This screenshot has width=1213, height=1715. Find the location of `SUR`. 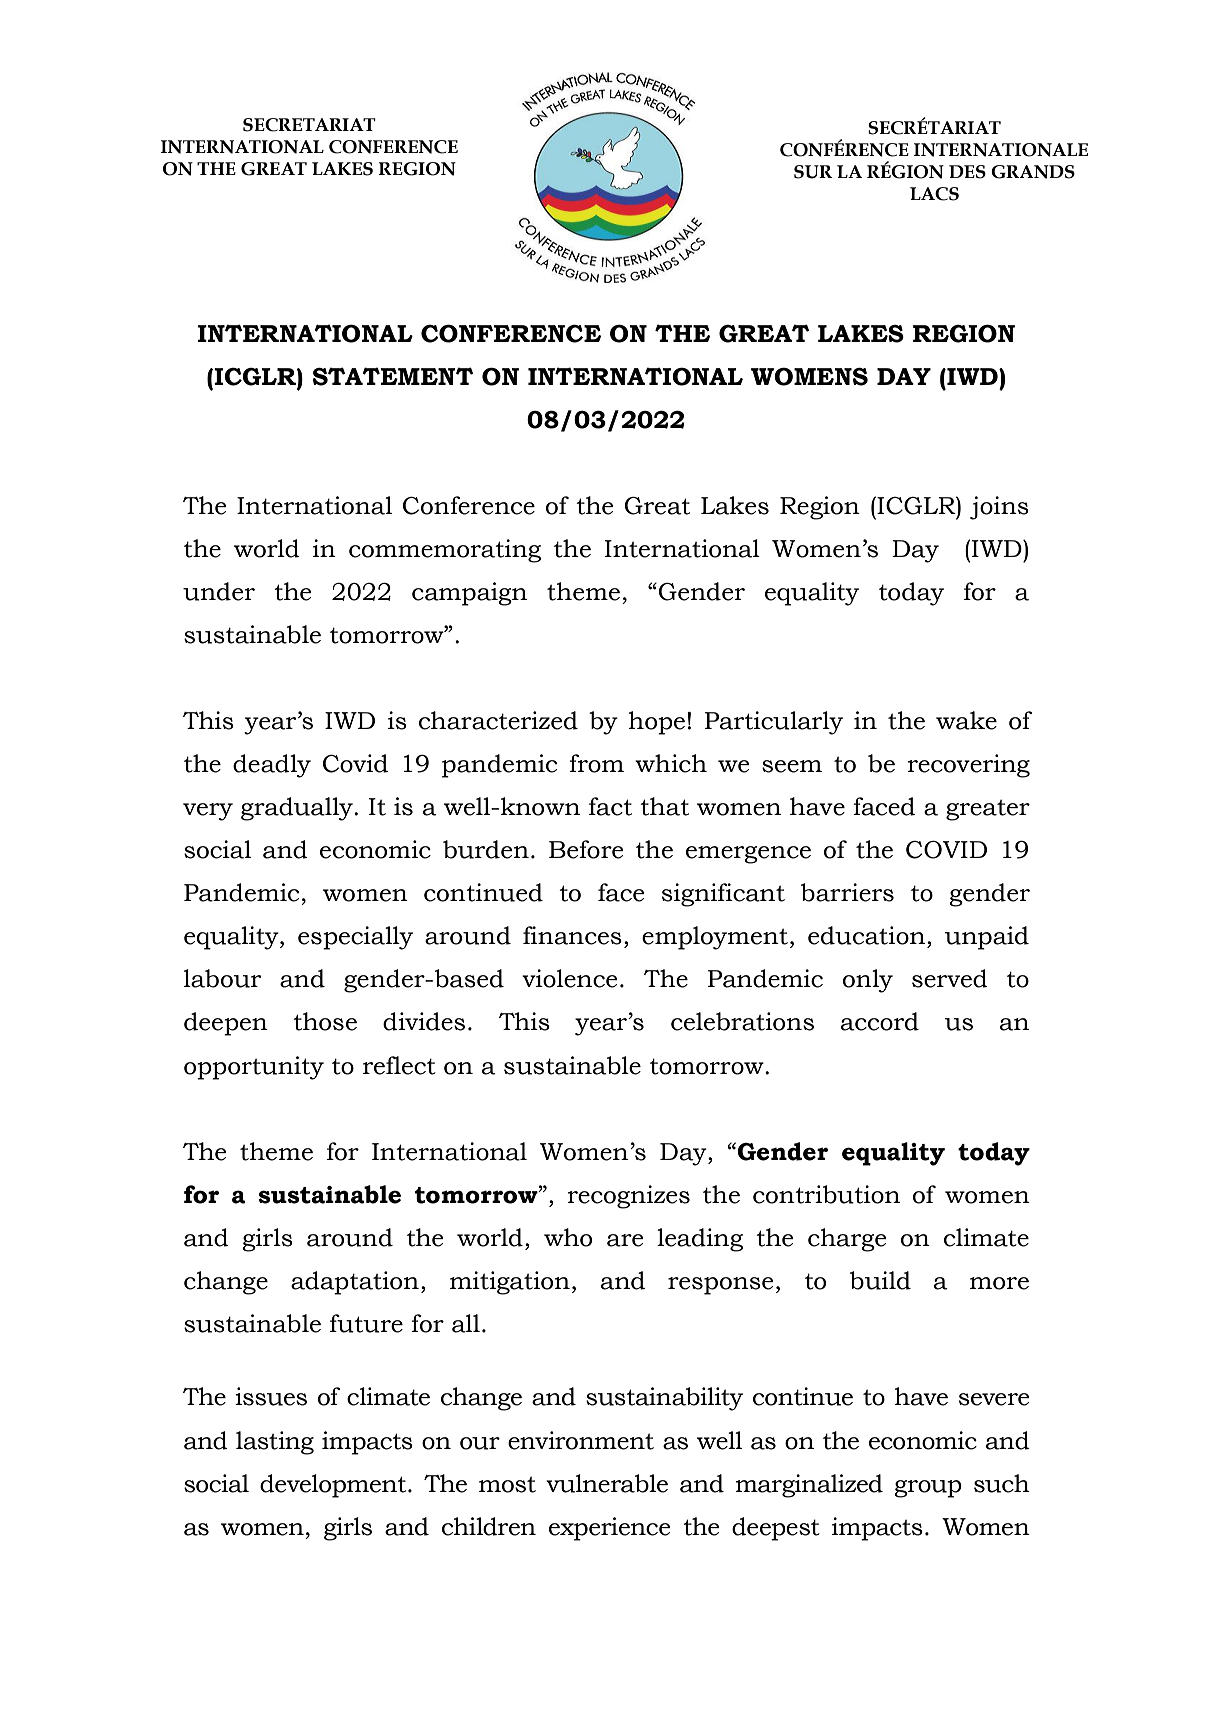

SUR is located at coordinates (813, 172).
